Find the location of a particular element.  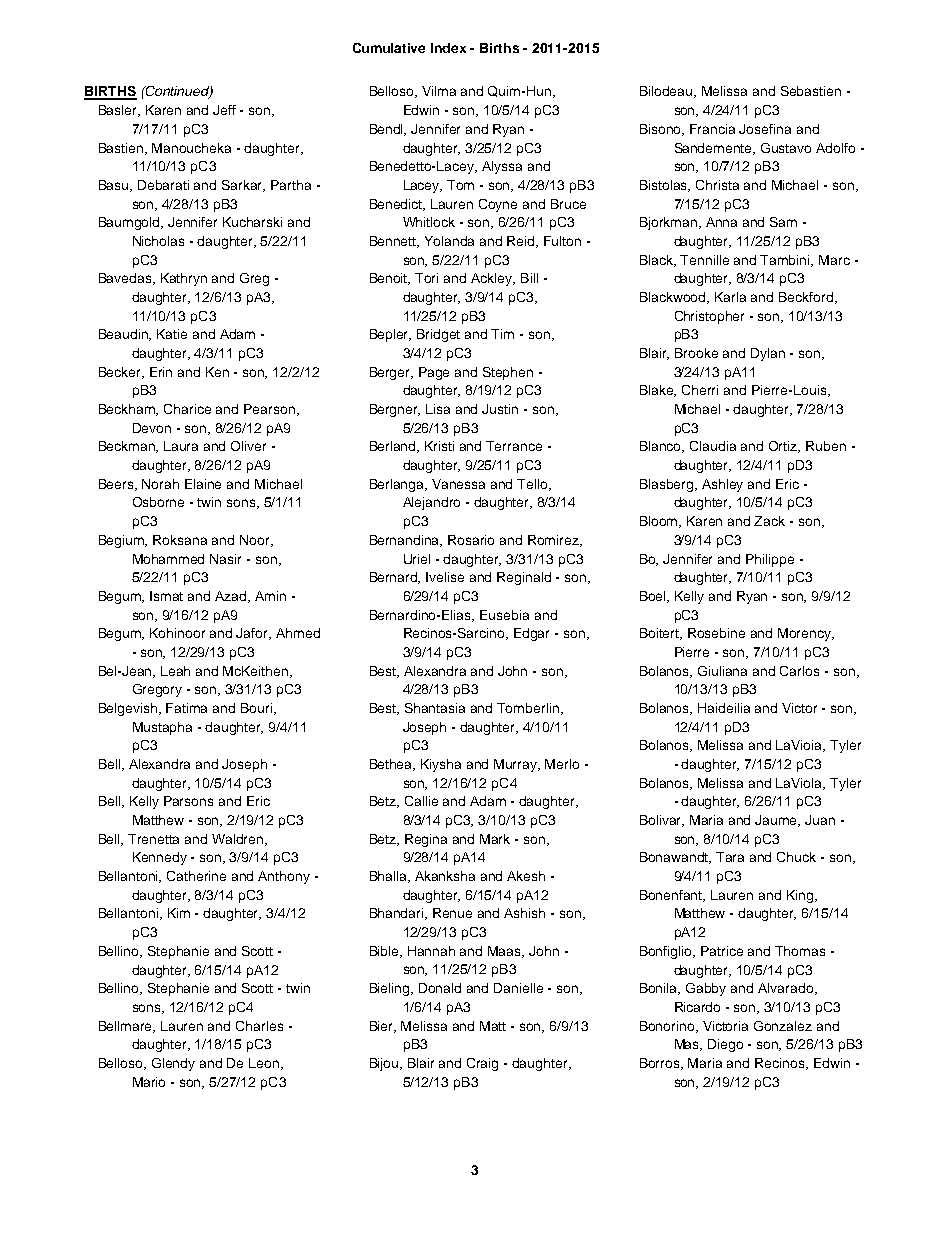

Index is located at coordinates (448, 48).
